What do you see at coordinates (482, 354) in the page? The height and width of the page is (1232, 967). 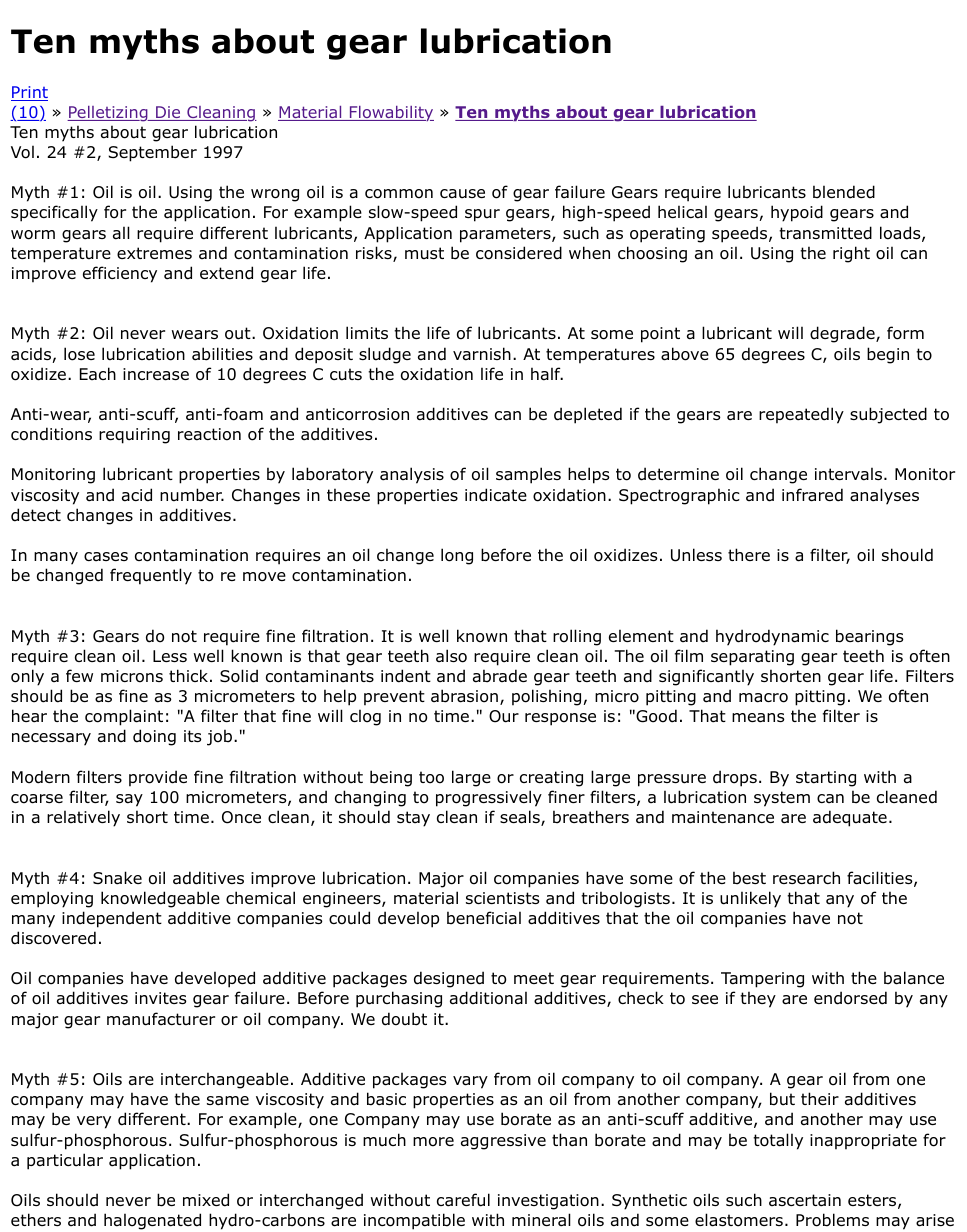 I see `varnish` at bounding box center [482, 354].
